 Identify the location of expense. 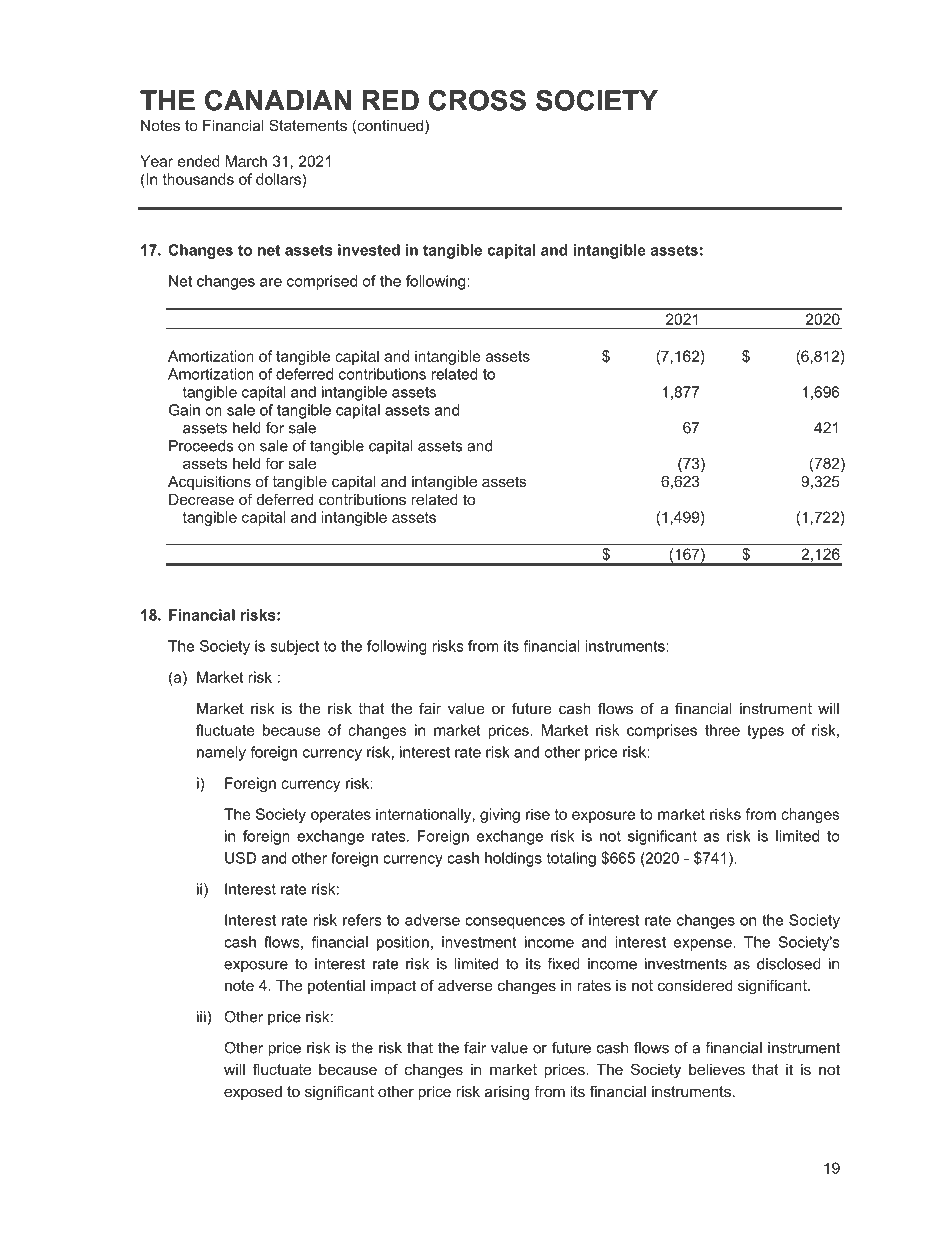
(704, 945).
